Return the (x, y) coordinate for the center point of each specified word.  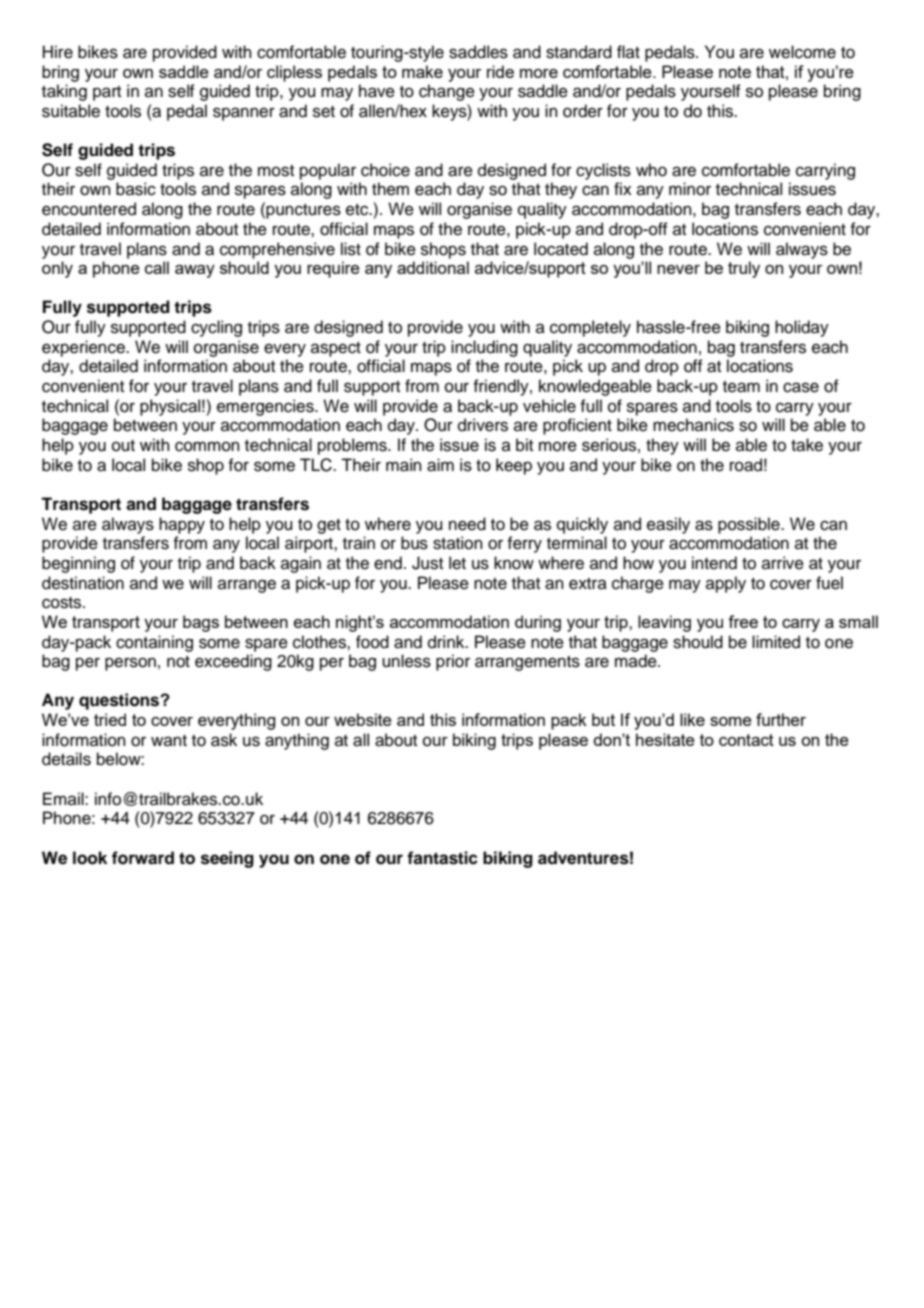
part (107, 93)
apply (726, 584)
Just (427, 563)
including (484, 348)
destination (83, 583)
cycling (216, 328)
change (447, 92)
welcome (802, 52)
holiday (802, 328)
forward (143, 858)
